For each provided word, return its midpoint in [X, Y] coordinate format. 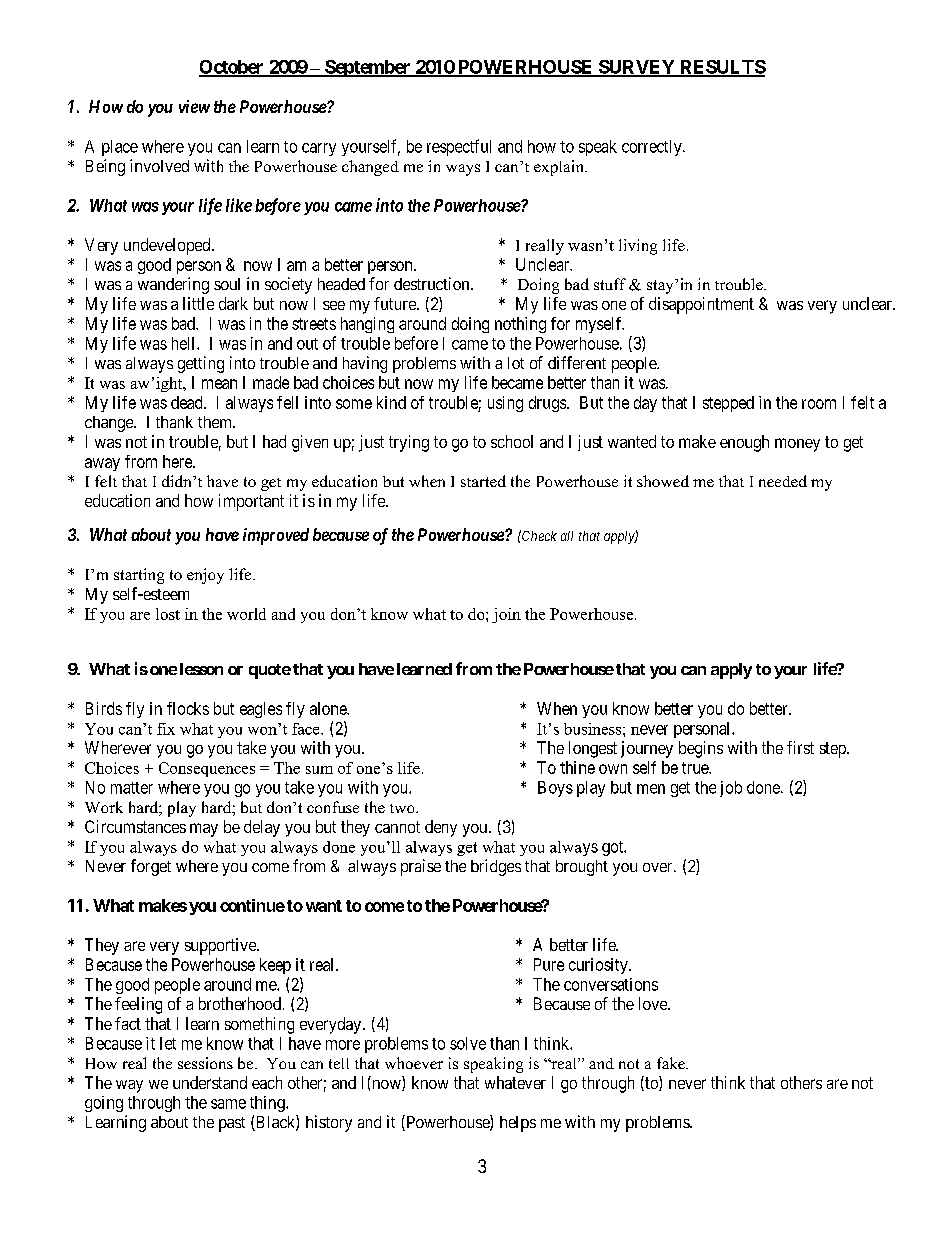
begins [701, 749]
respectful [459, 147]
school [512, 441]
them [216, 422]
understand [210, 1082]
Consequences [207, 769]
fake [672, 1063]
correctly [653, 148]
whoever [414, 1063]
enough [744, 443]
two [403, 808]
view [194, 106]
